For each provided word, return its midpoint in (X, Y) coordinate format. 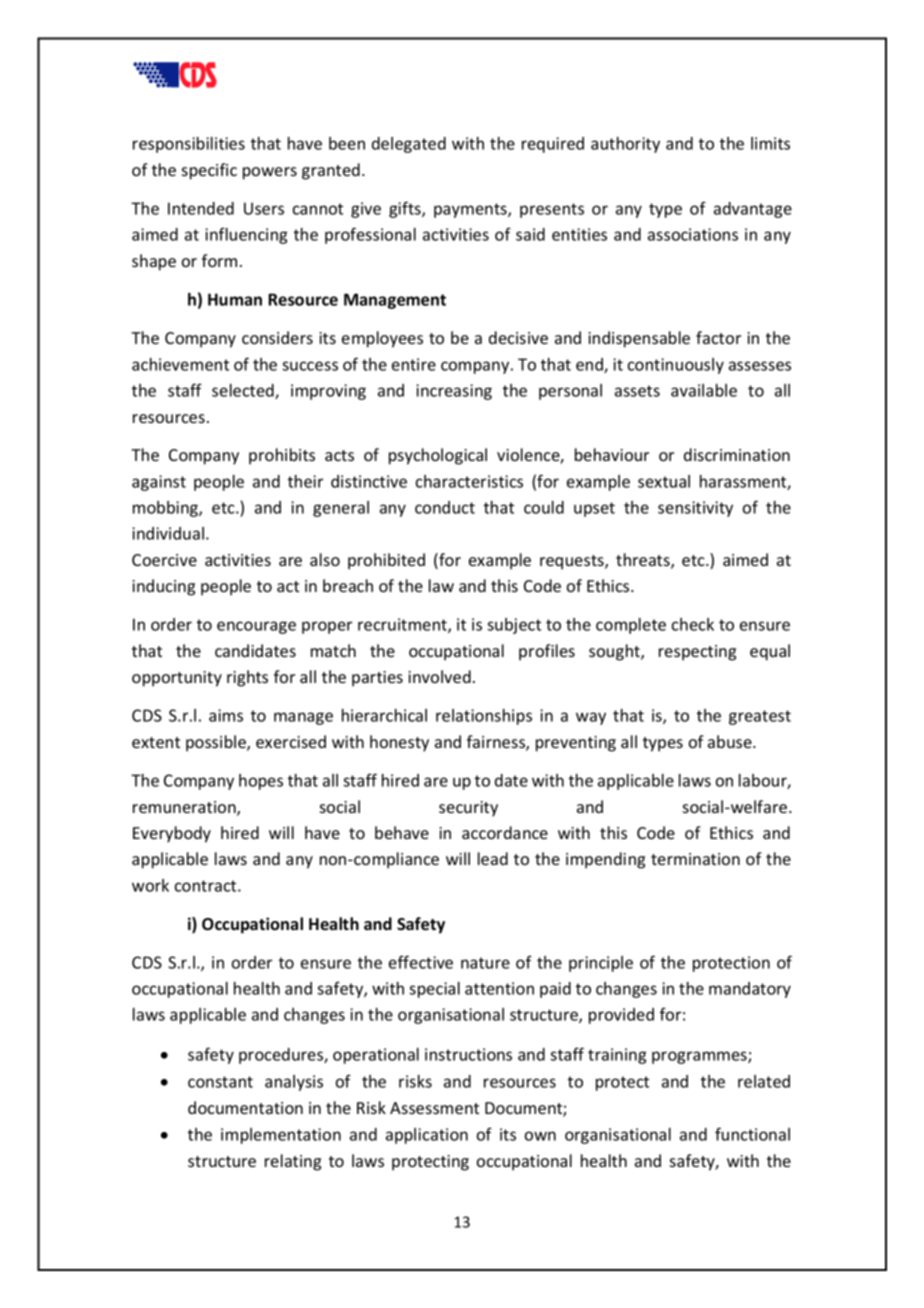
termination (695, 859)
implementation (281, 1136)
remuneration (185, 808)
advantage (753, 210)
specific (209, 171)
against (159, 483)
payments (471, 210)
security (468, 809)
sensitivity (695, 509)
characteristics (469, 481)
